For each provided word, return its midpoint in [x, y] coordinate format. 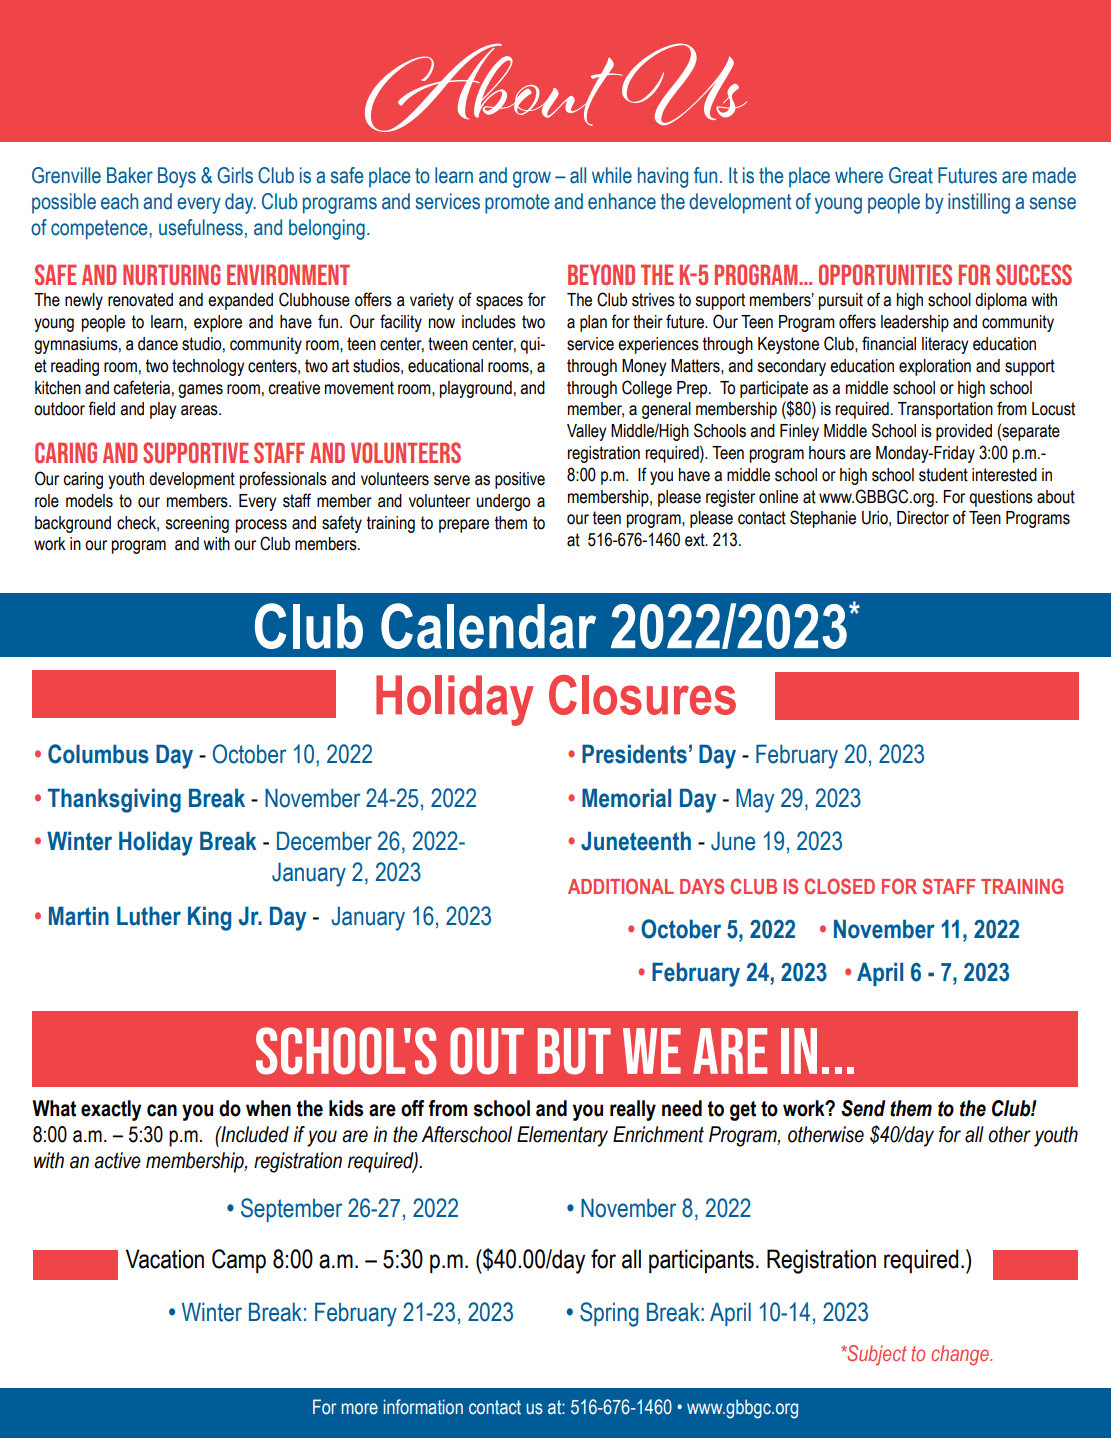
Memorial [626, 798]
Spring [609, 1314]
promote [517, 204]
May [755, 800]
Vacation [165, 1259]
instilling [979, 203]
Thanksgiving [114, 800]
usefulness [201, 227]
